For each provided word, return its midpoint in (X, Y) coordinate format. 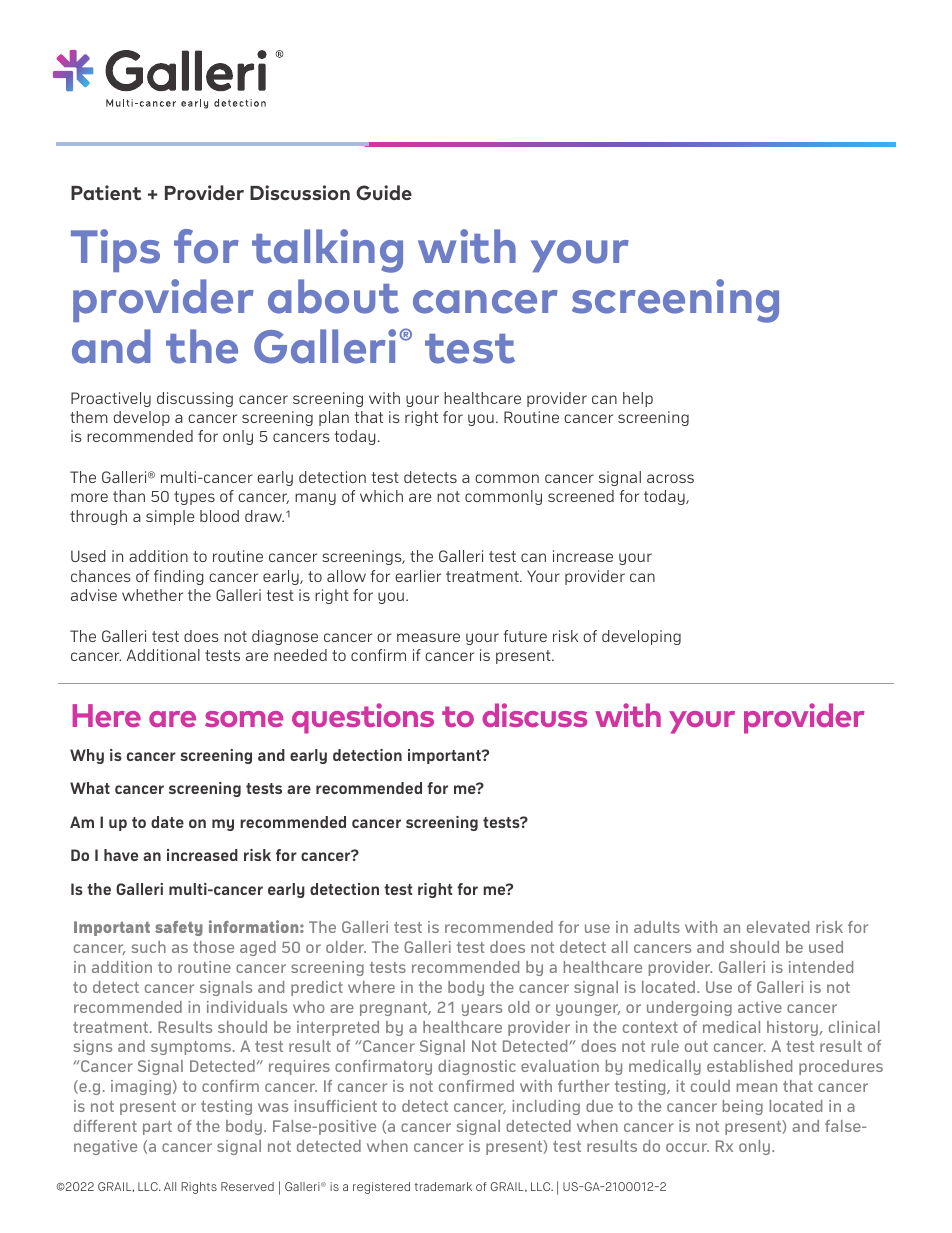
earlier (418, 576)
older (346, 947)
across (670, 478)
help (638, 399)
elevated (778, 927)
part (157, 1128)
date (167, 822)
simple (170, 517)
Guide (384, 192)
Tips (115, 250)
